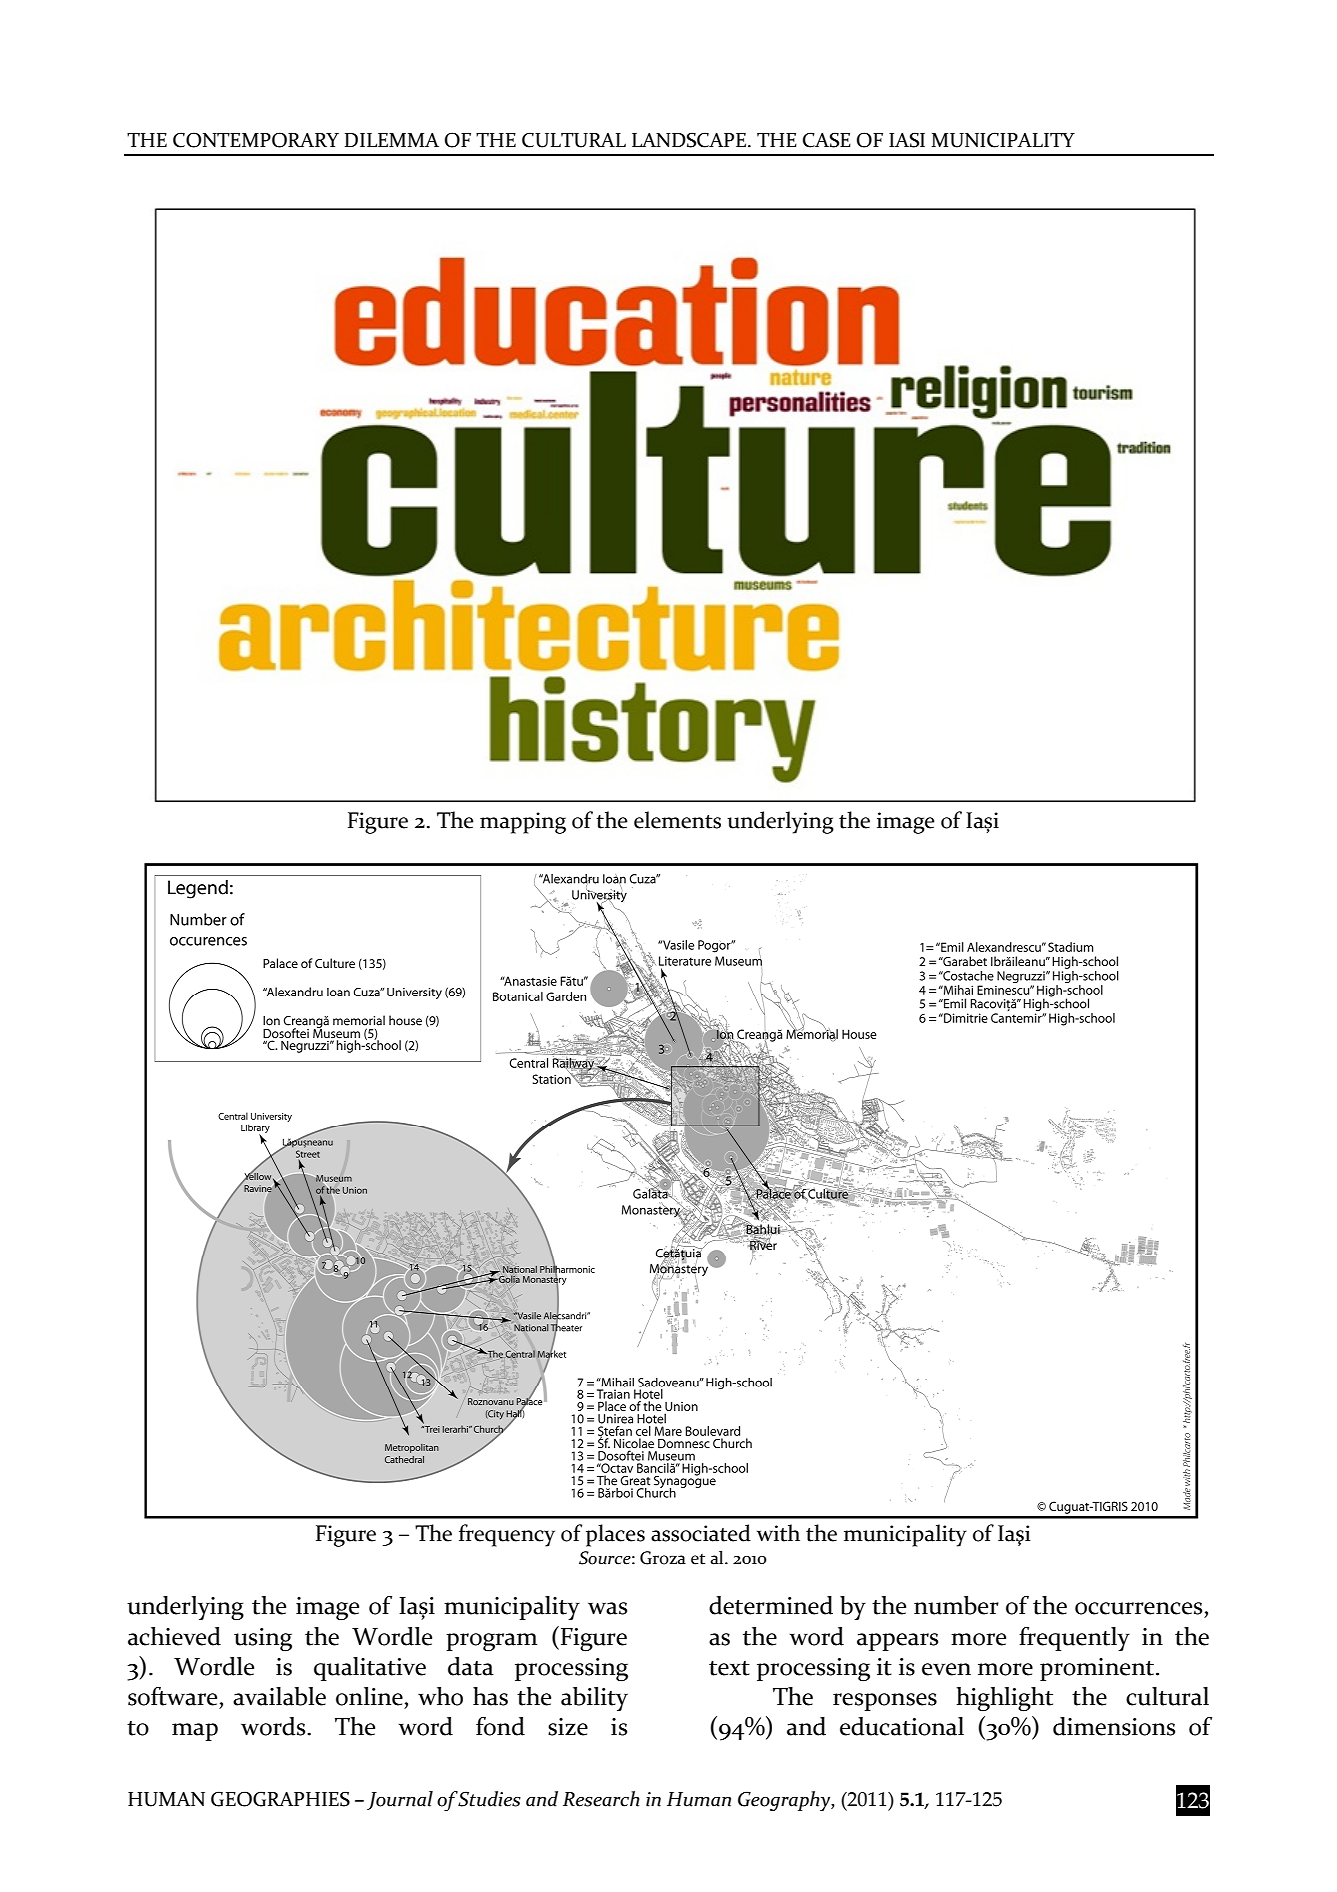  What do you see at coordinates (392, 140) in the screenshot?
I see `DILEMMA` at bounding box center [392, 140].
